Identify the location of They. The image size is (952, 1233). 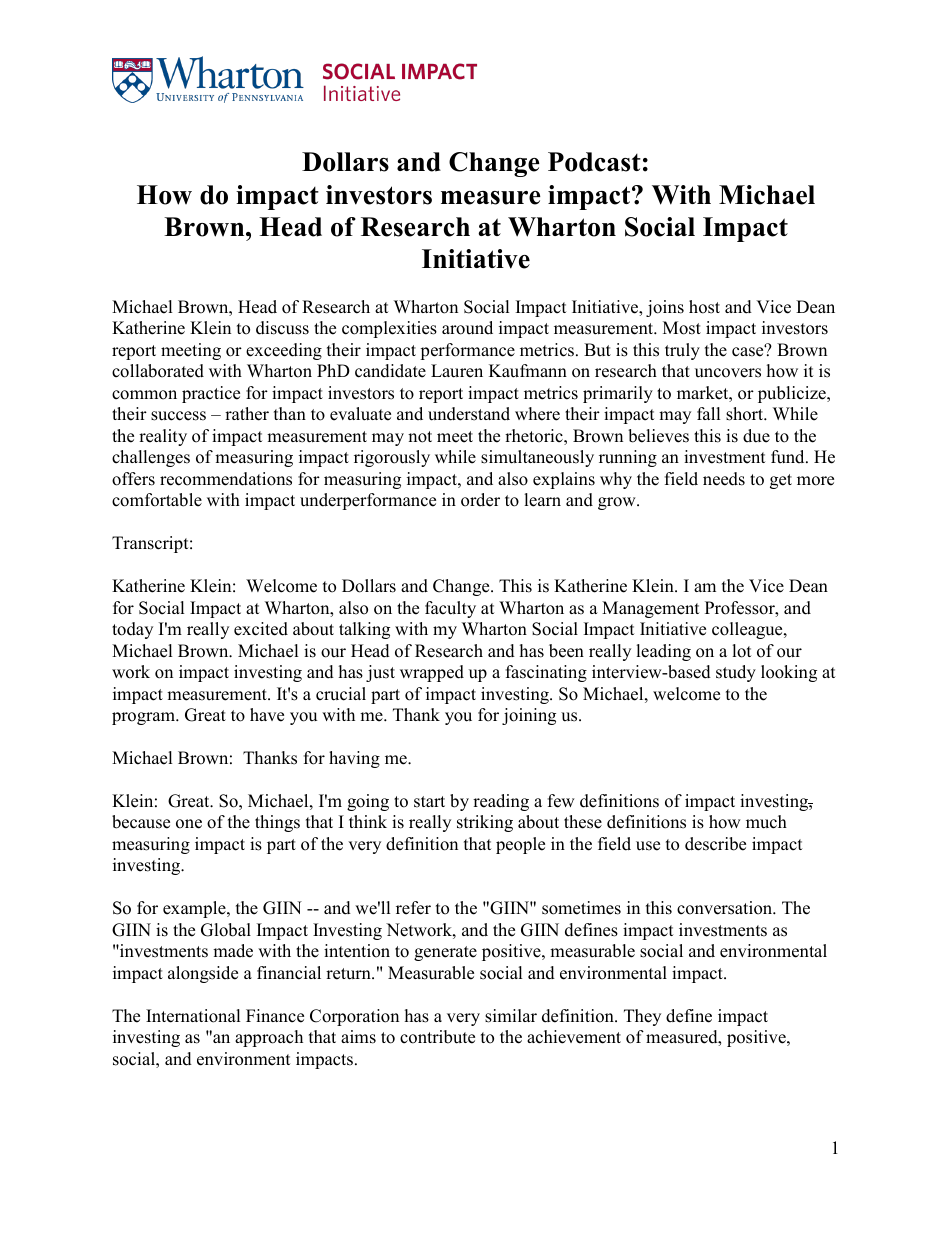
(642, 1017).
